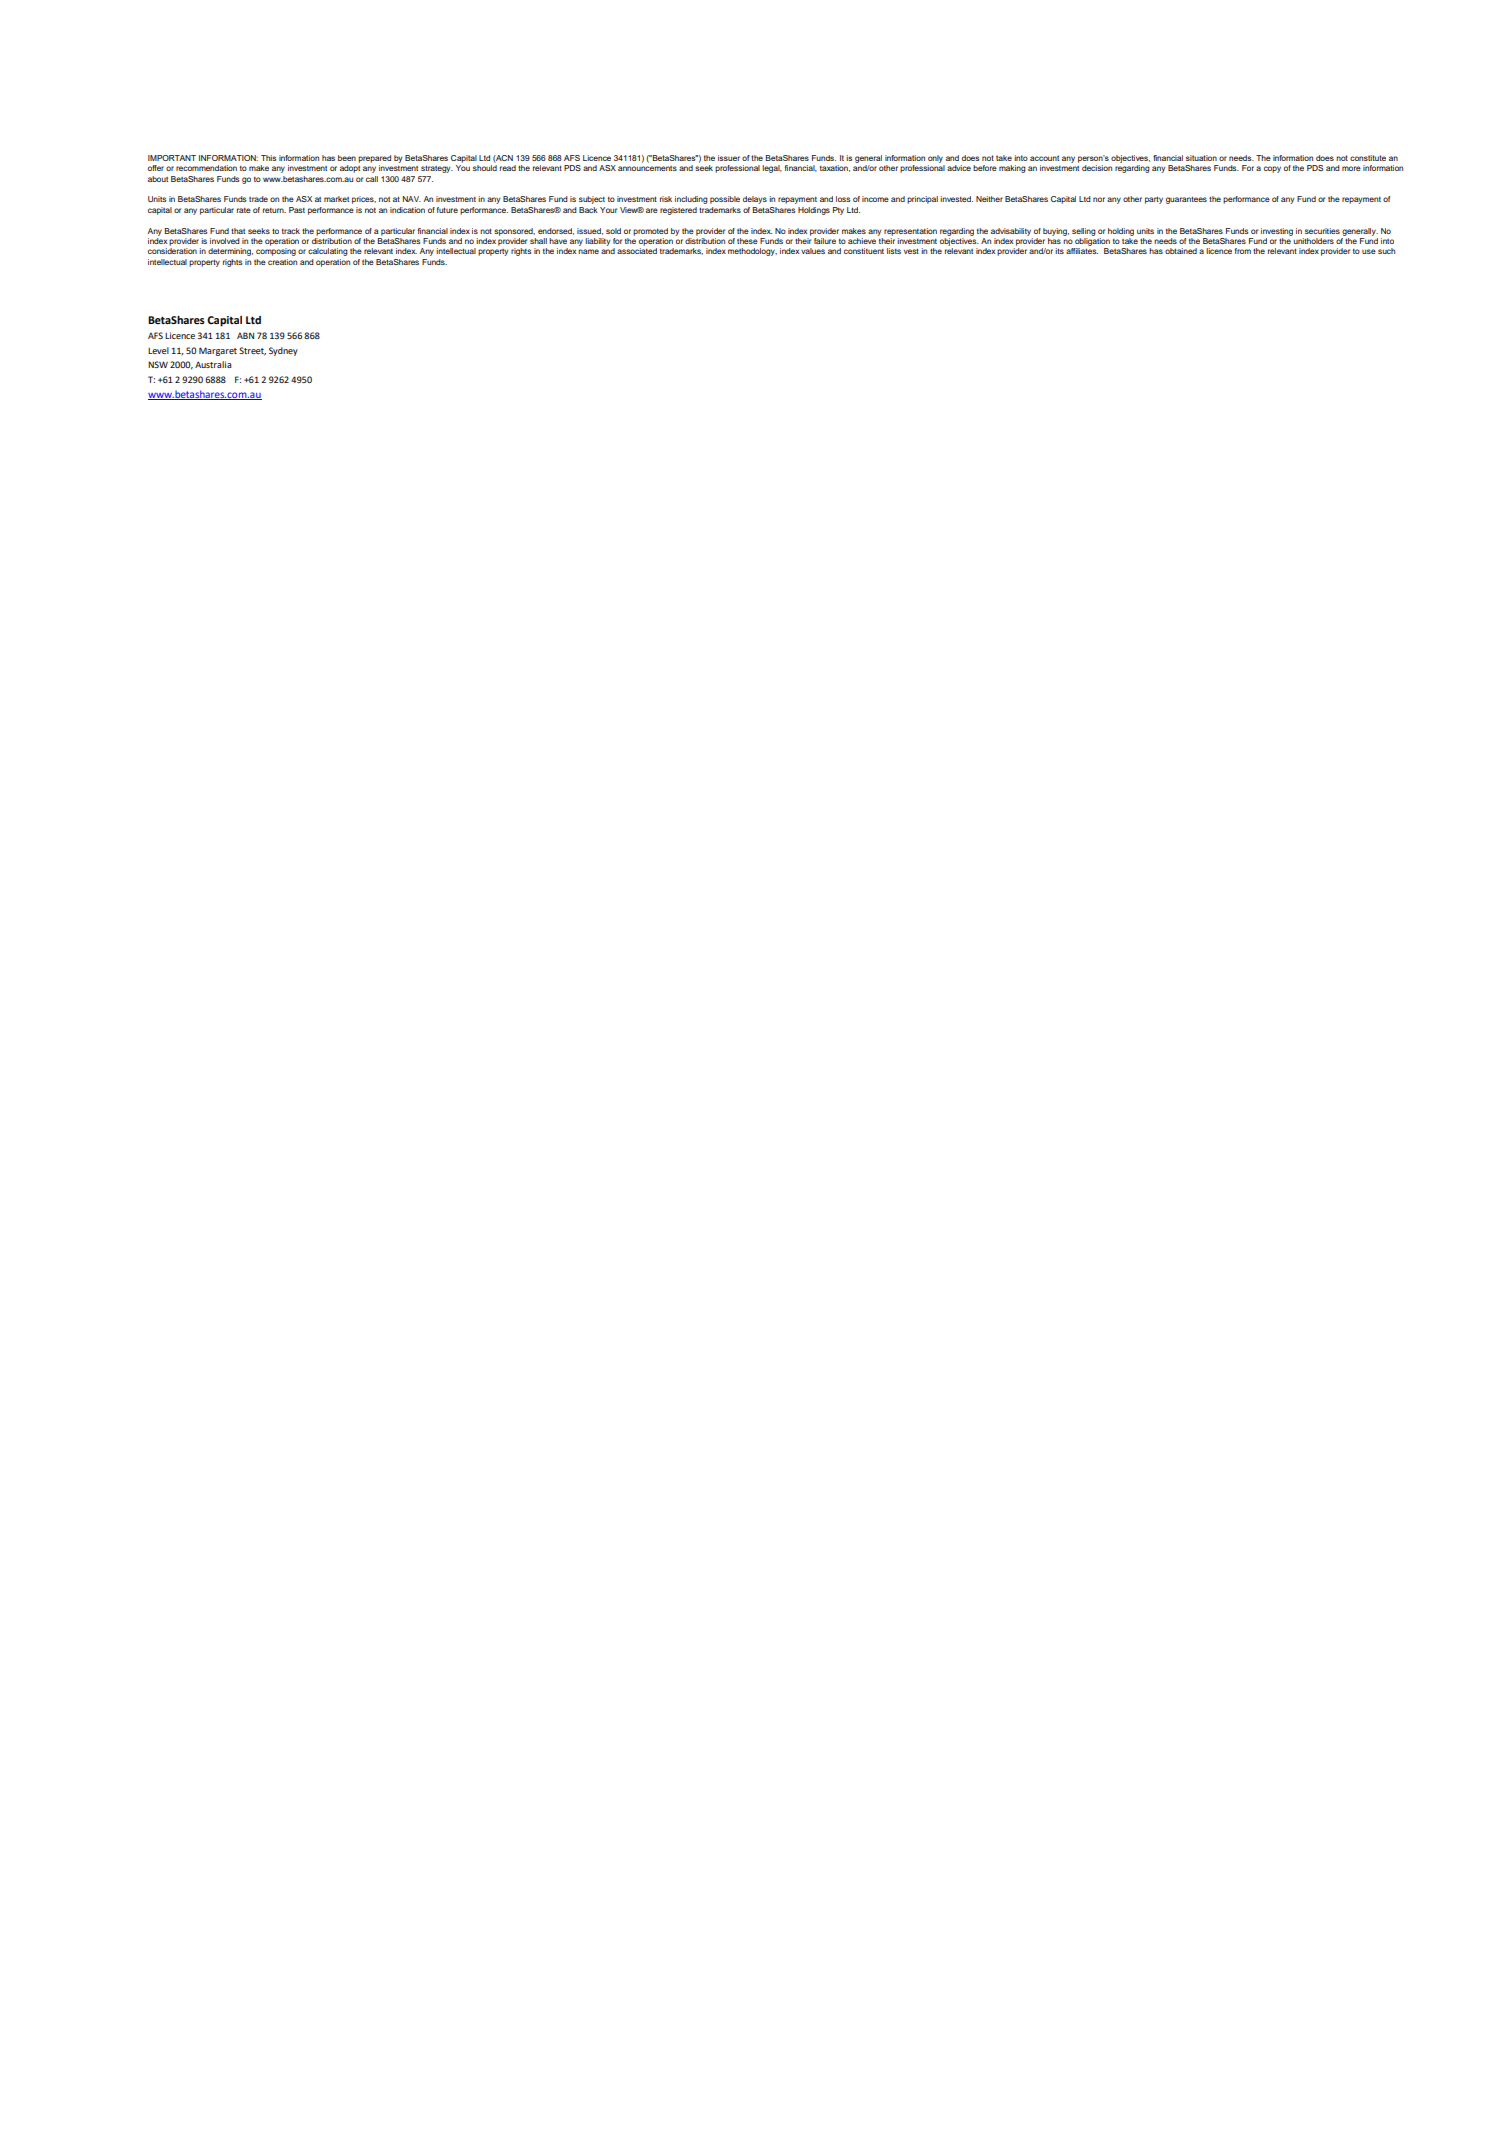  Describe the element at coordinates (297, 210) in the screenshot. I see `Past` at that location.
